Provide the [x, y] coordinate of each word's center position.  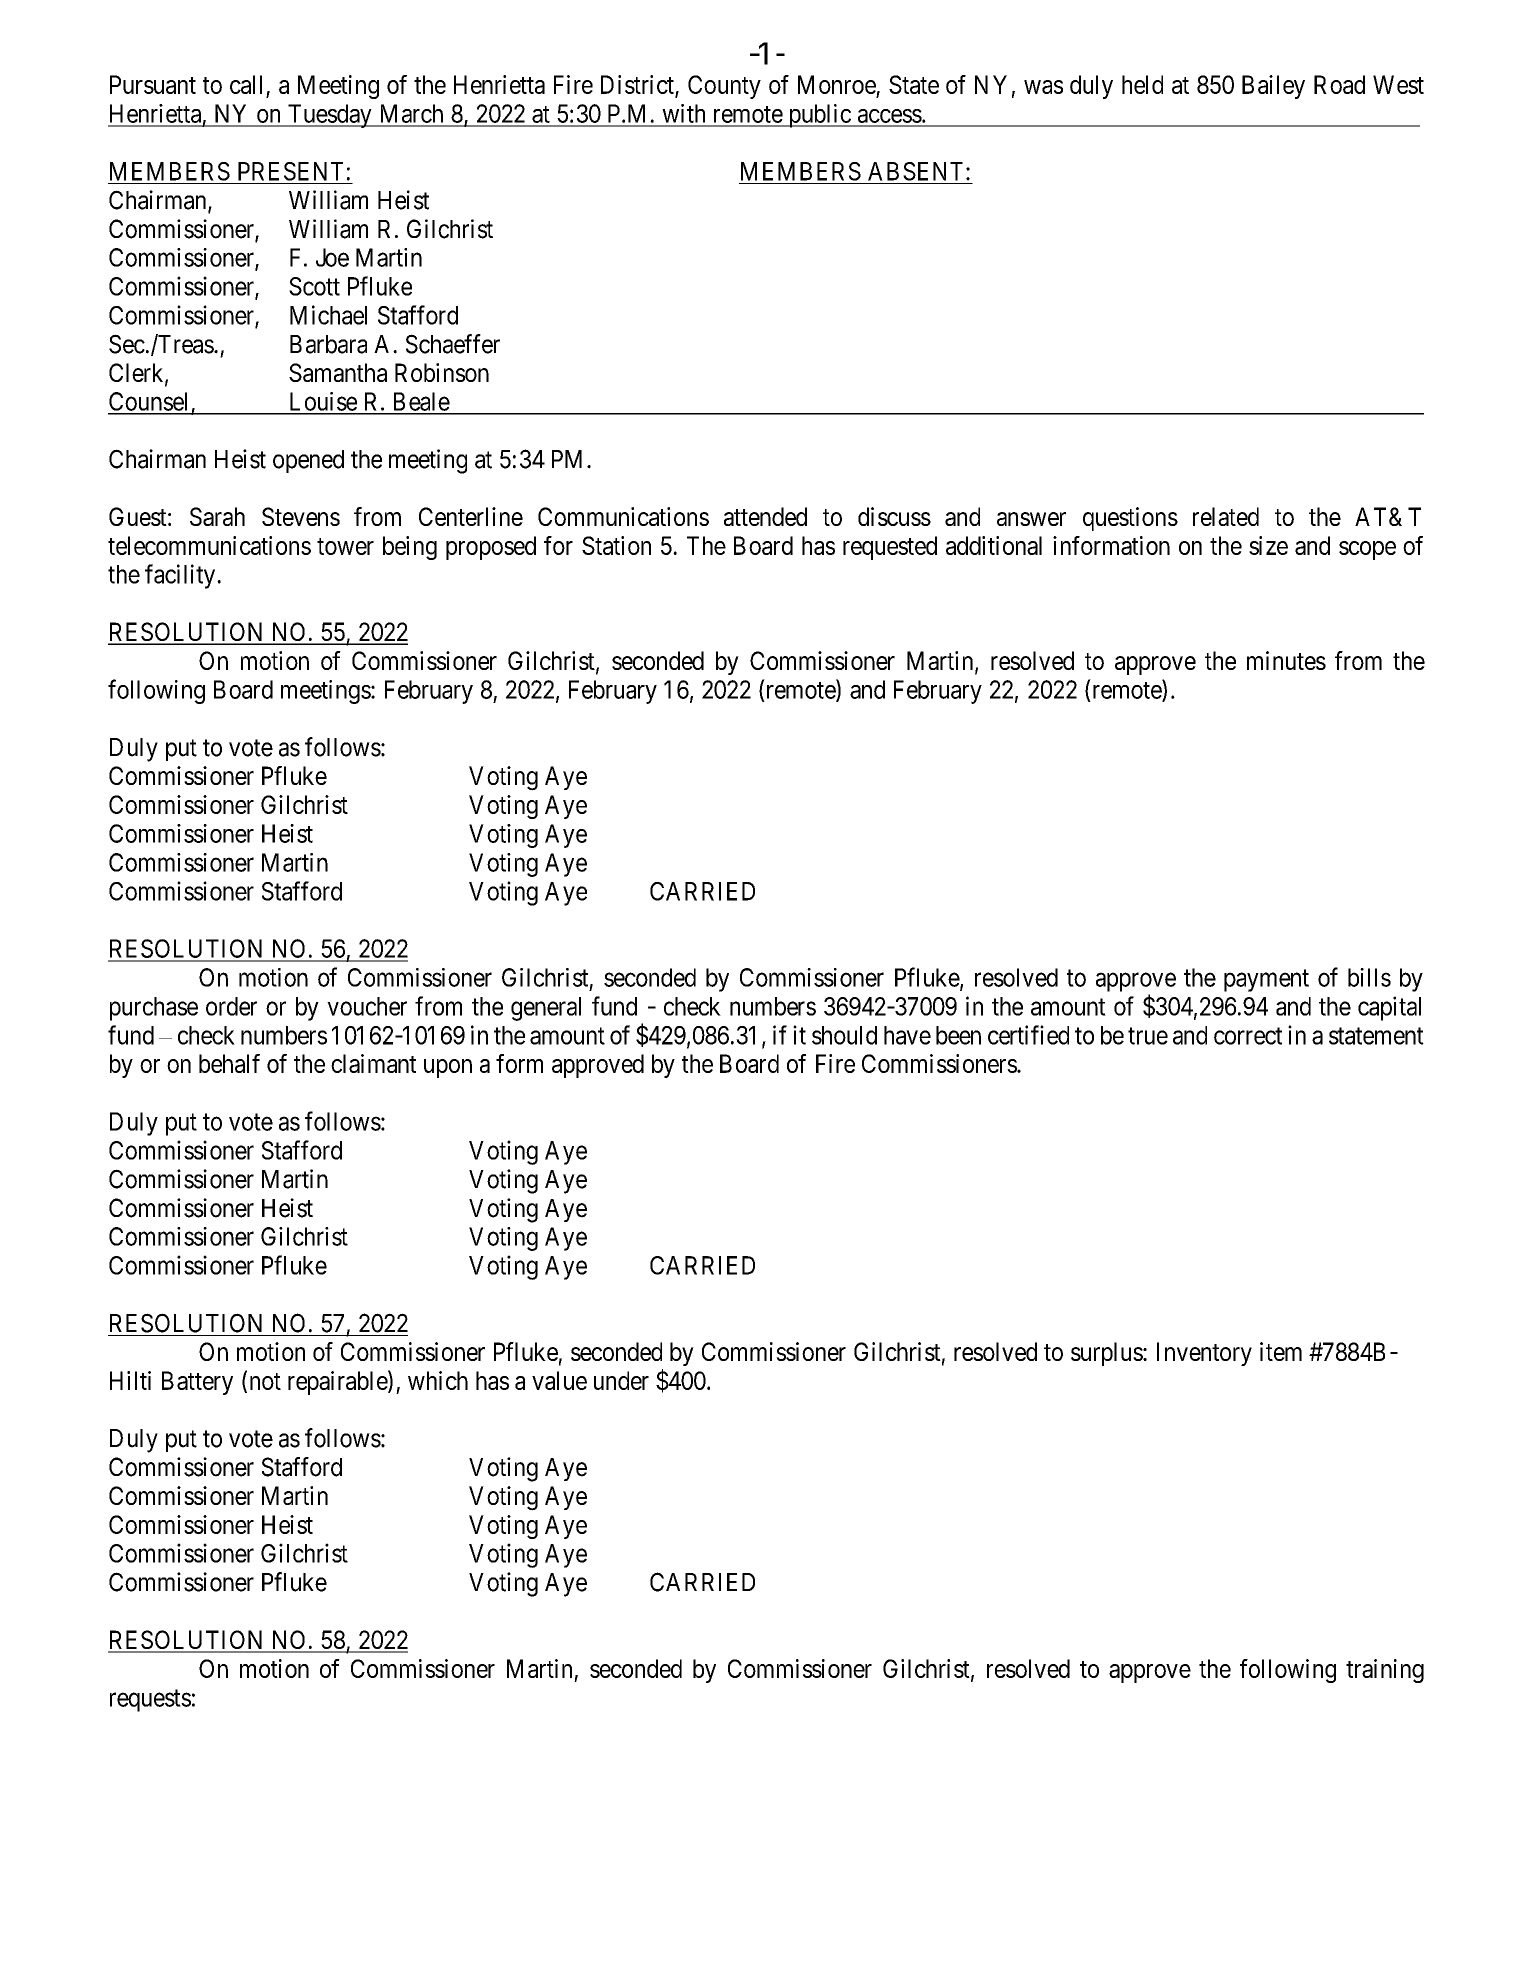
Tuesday [330, 116]
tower [345, 546]
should [844, 1035]
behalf [229, 1063]
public [819, 116]
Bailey [1273, 87]
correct [1248, 1036]
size [1268, 545]
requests [150, 1701]
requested [890, 548]
